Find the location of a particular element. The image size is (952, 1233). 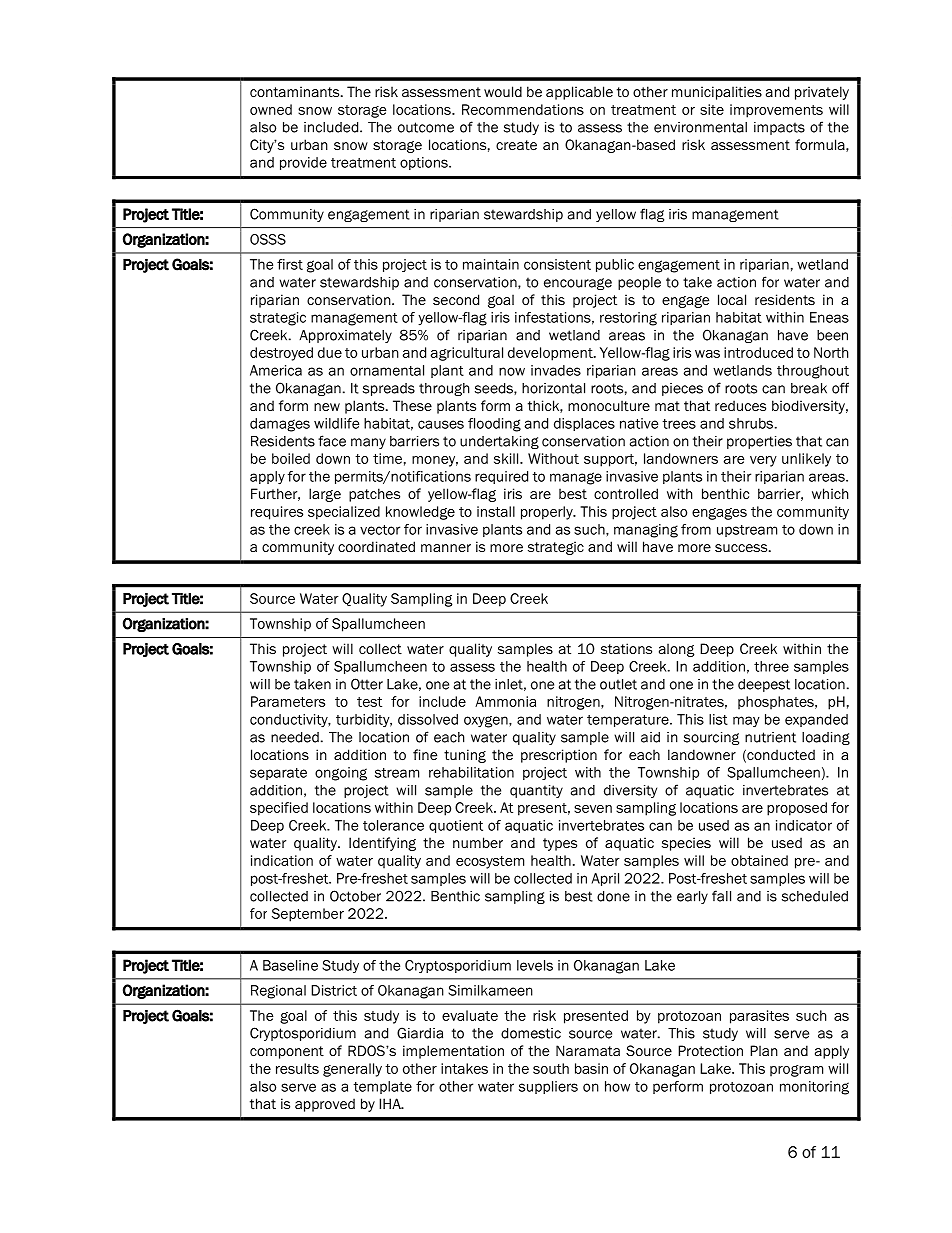

Recommendations is located at coordinates (523, 109).
